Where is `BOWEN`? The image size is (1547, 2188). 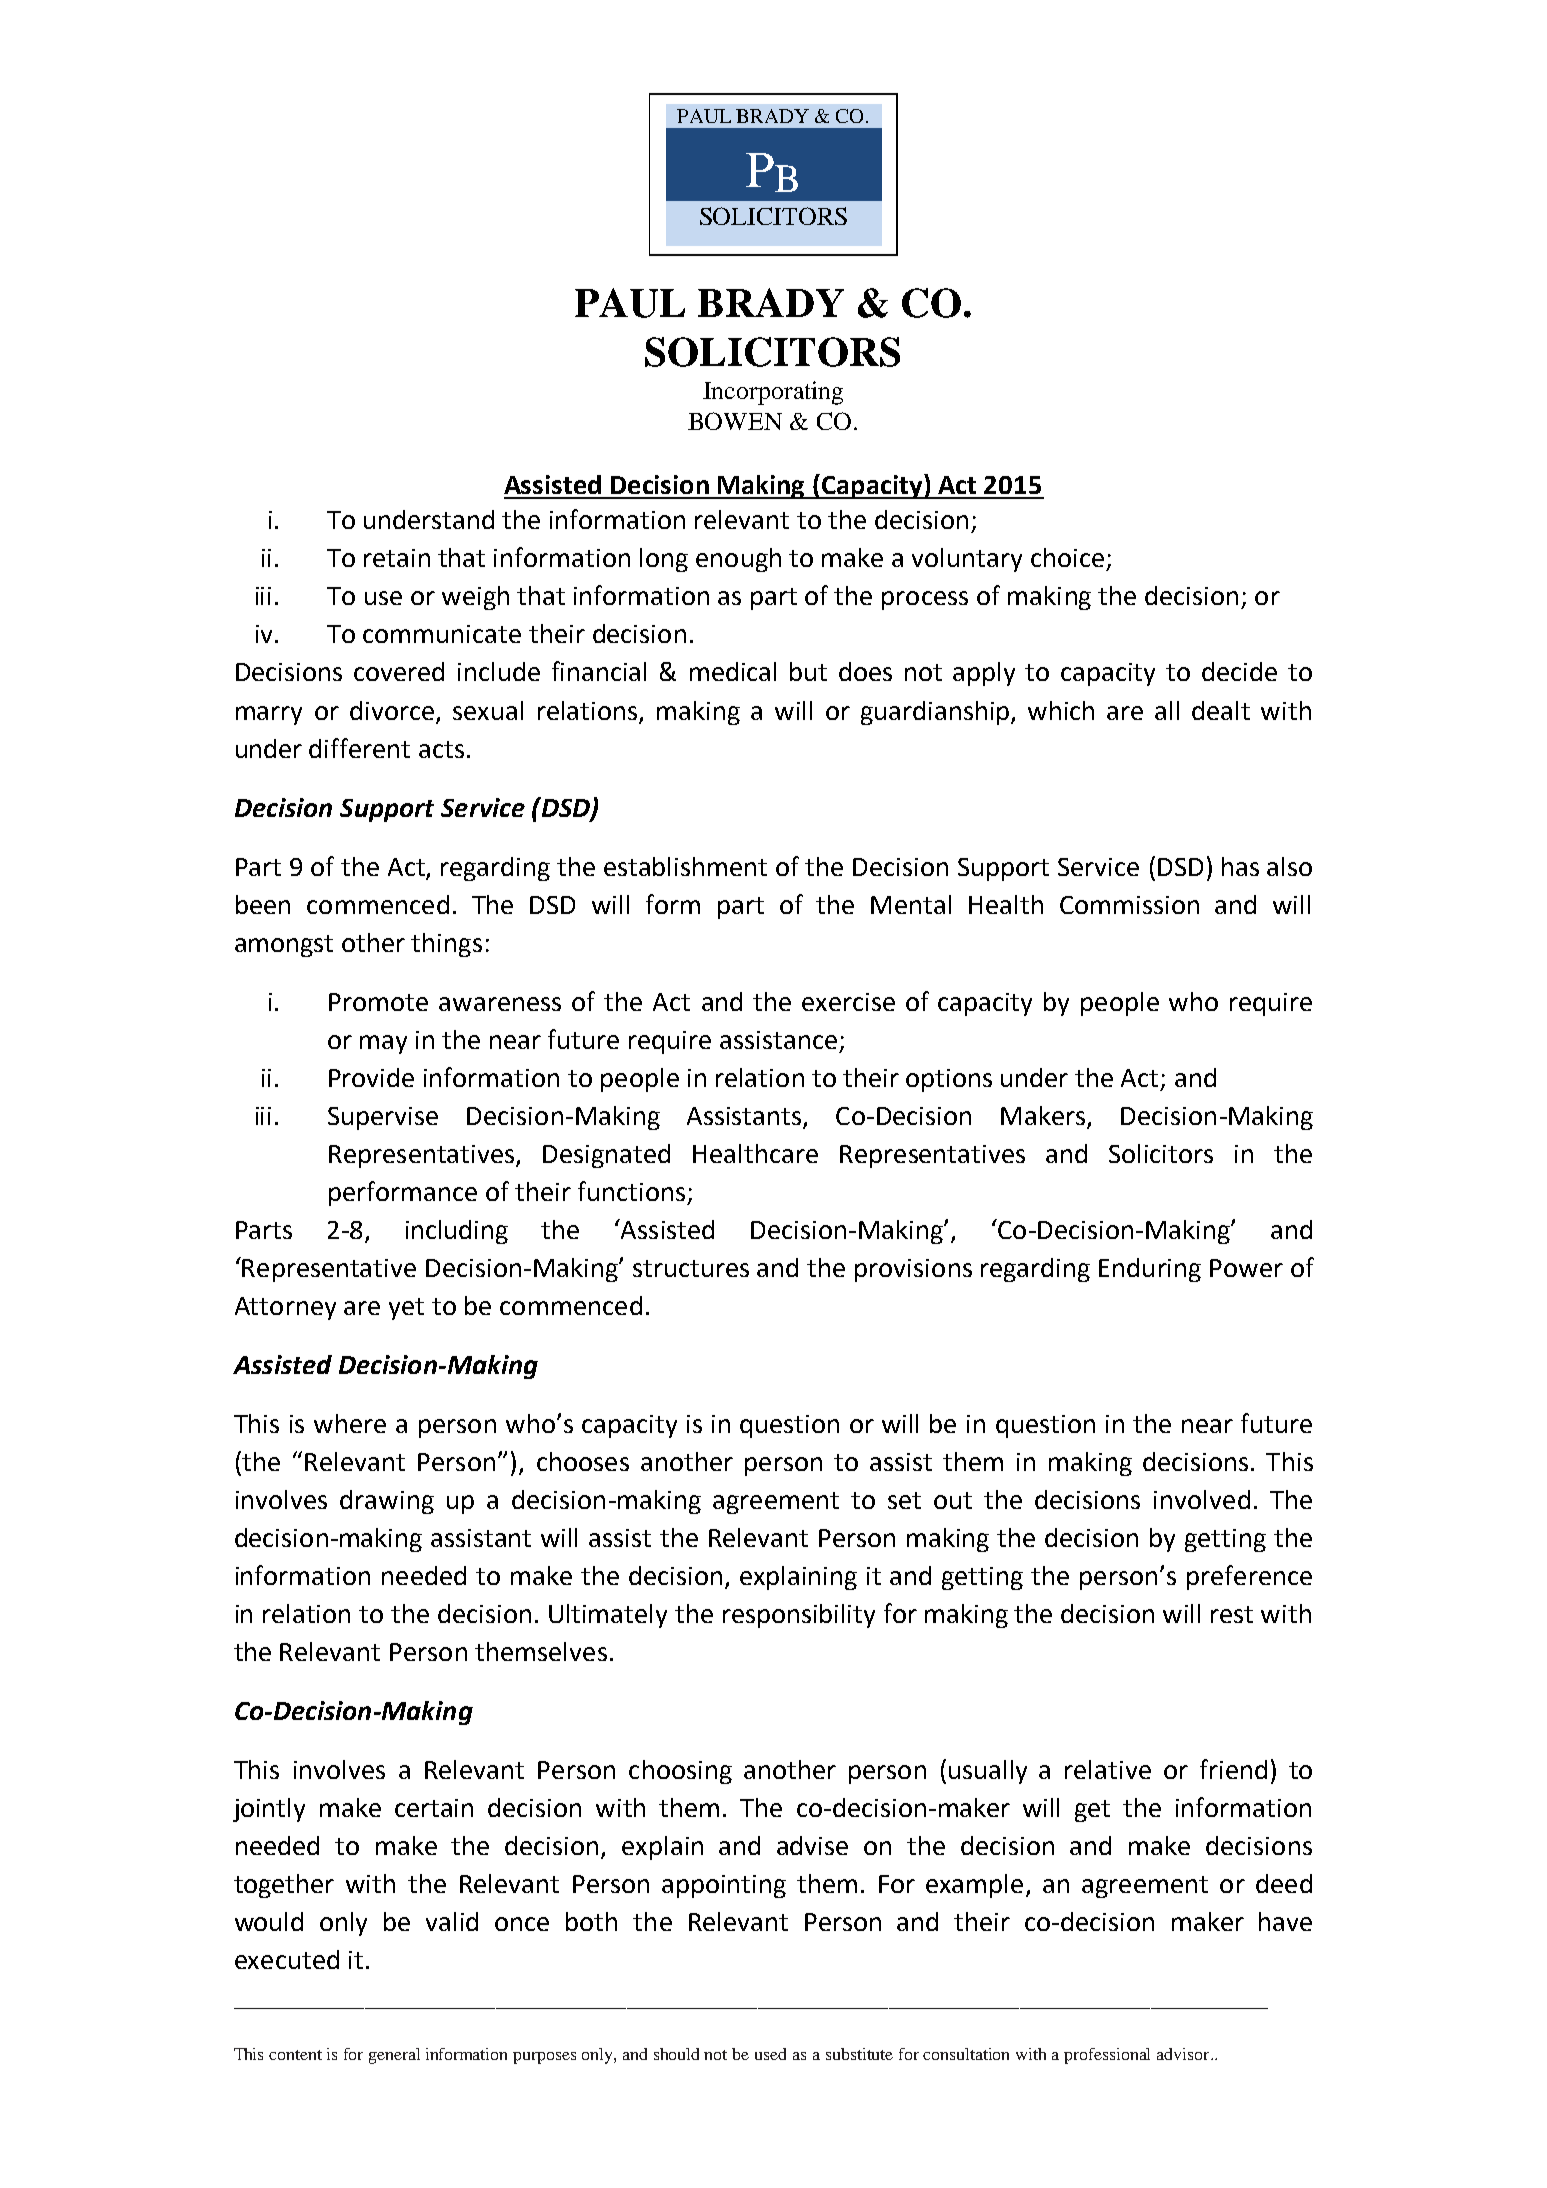 BOWEN is located at coordinates (735, 421).
